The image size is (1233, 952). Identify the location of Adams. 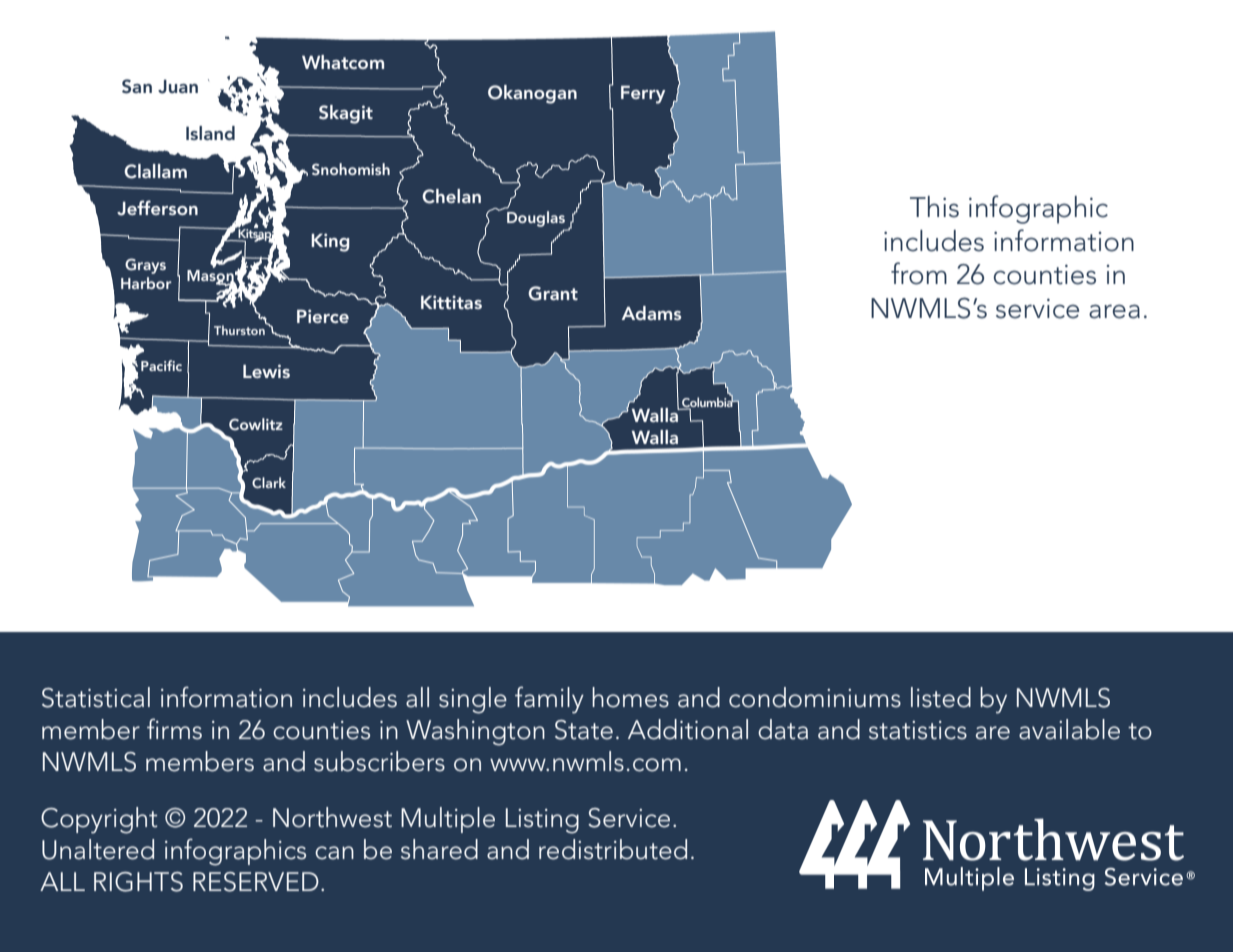
(651, 313).
